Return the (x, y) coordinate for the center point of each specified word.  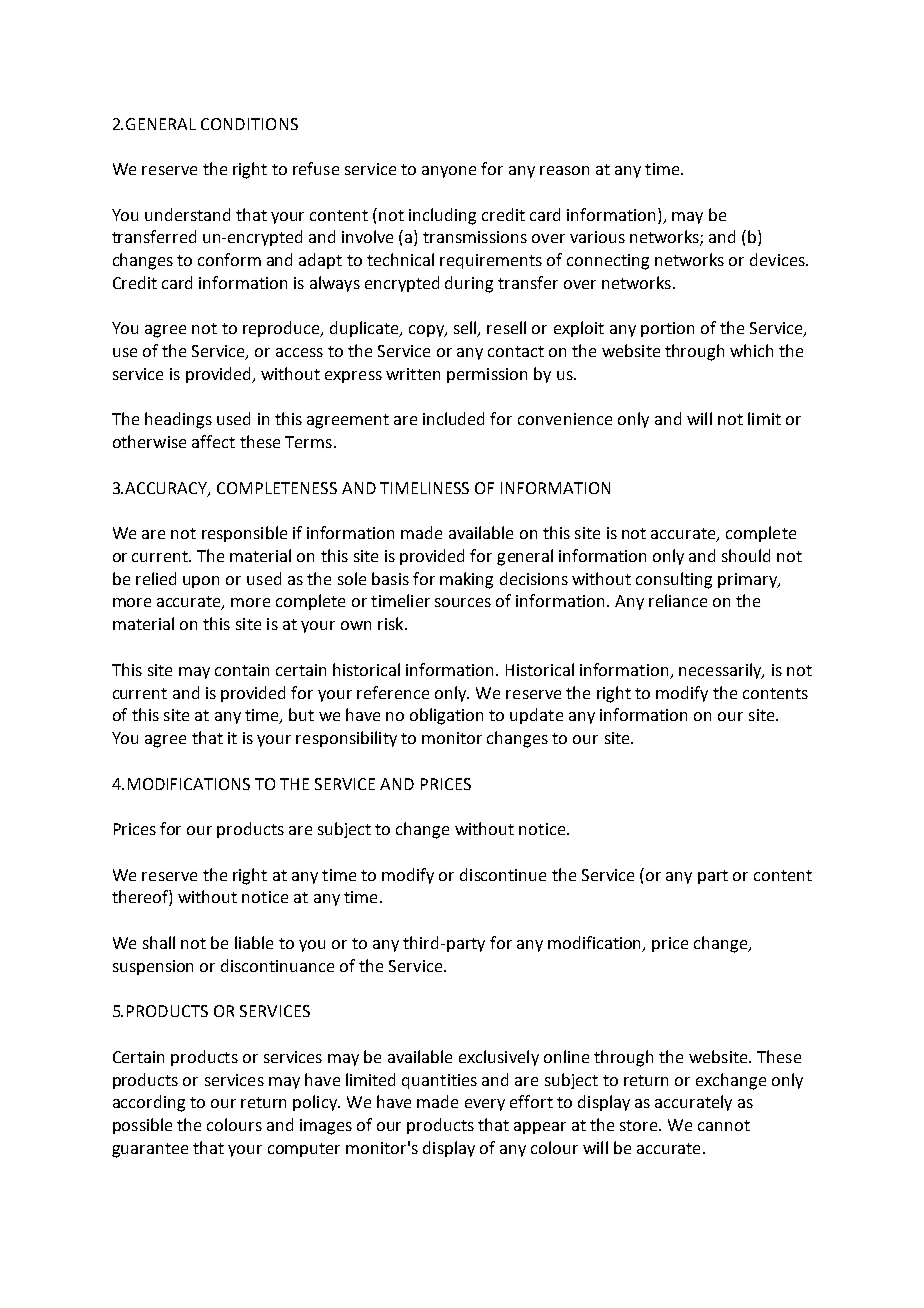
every (485, 1105)
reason (564, 170)
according (149, 1103)
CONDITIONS (249, 124)
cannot (724, 1125)
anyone (449, 172)
